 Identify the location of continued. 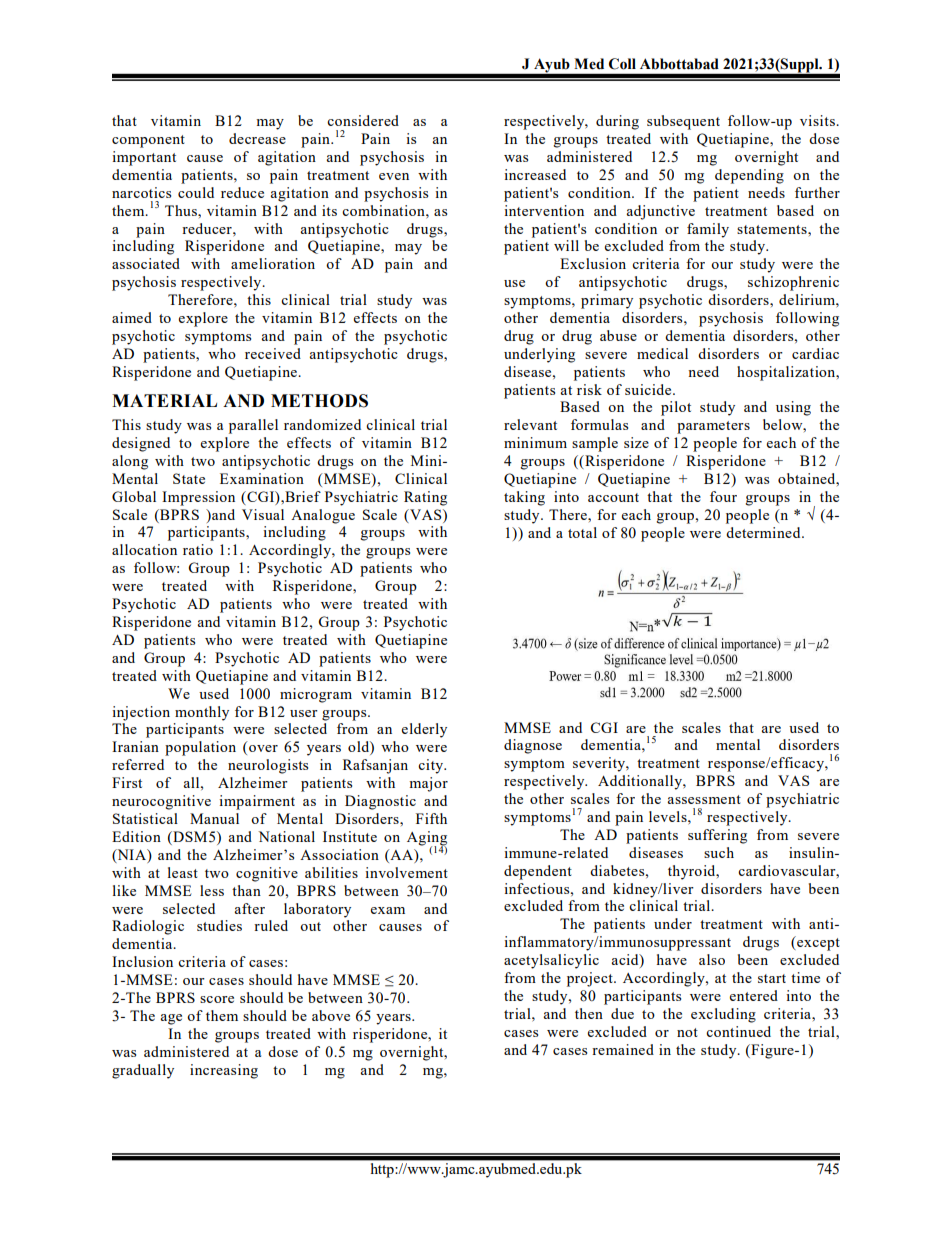
(738, 1031).
